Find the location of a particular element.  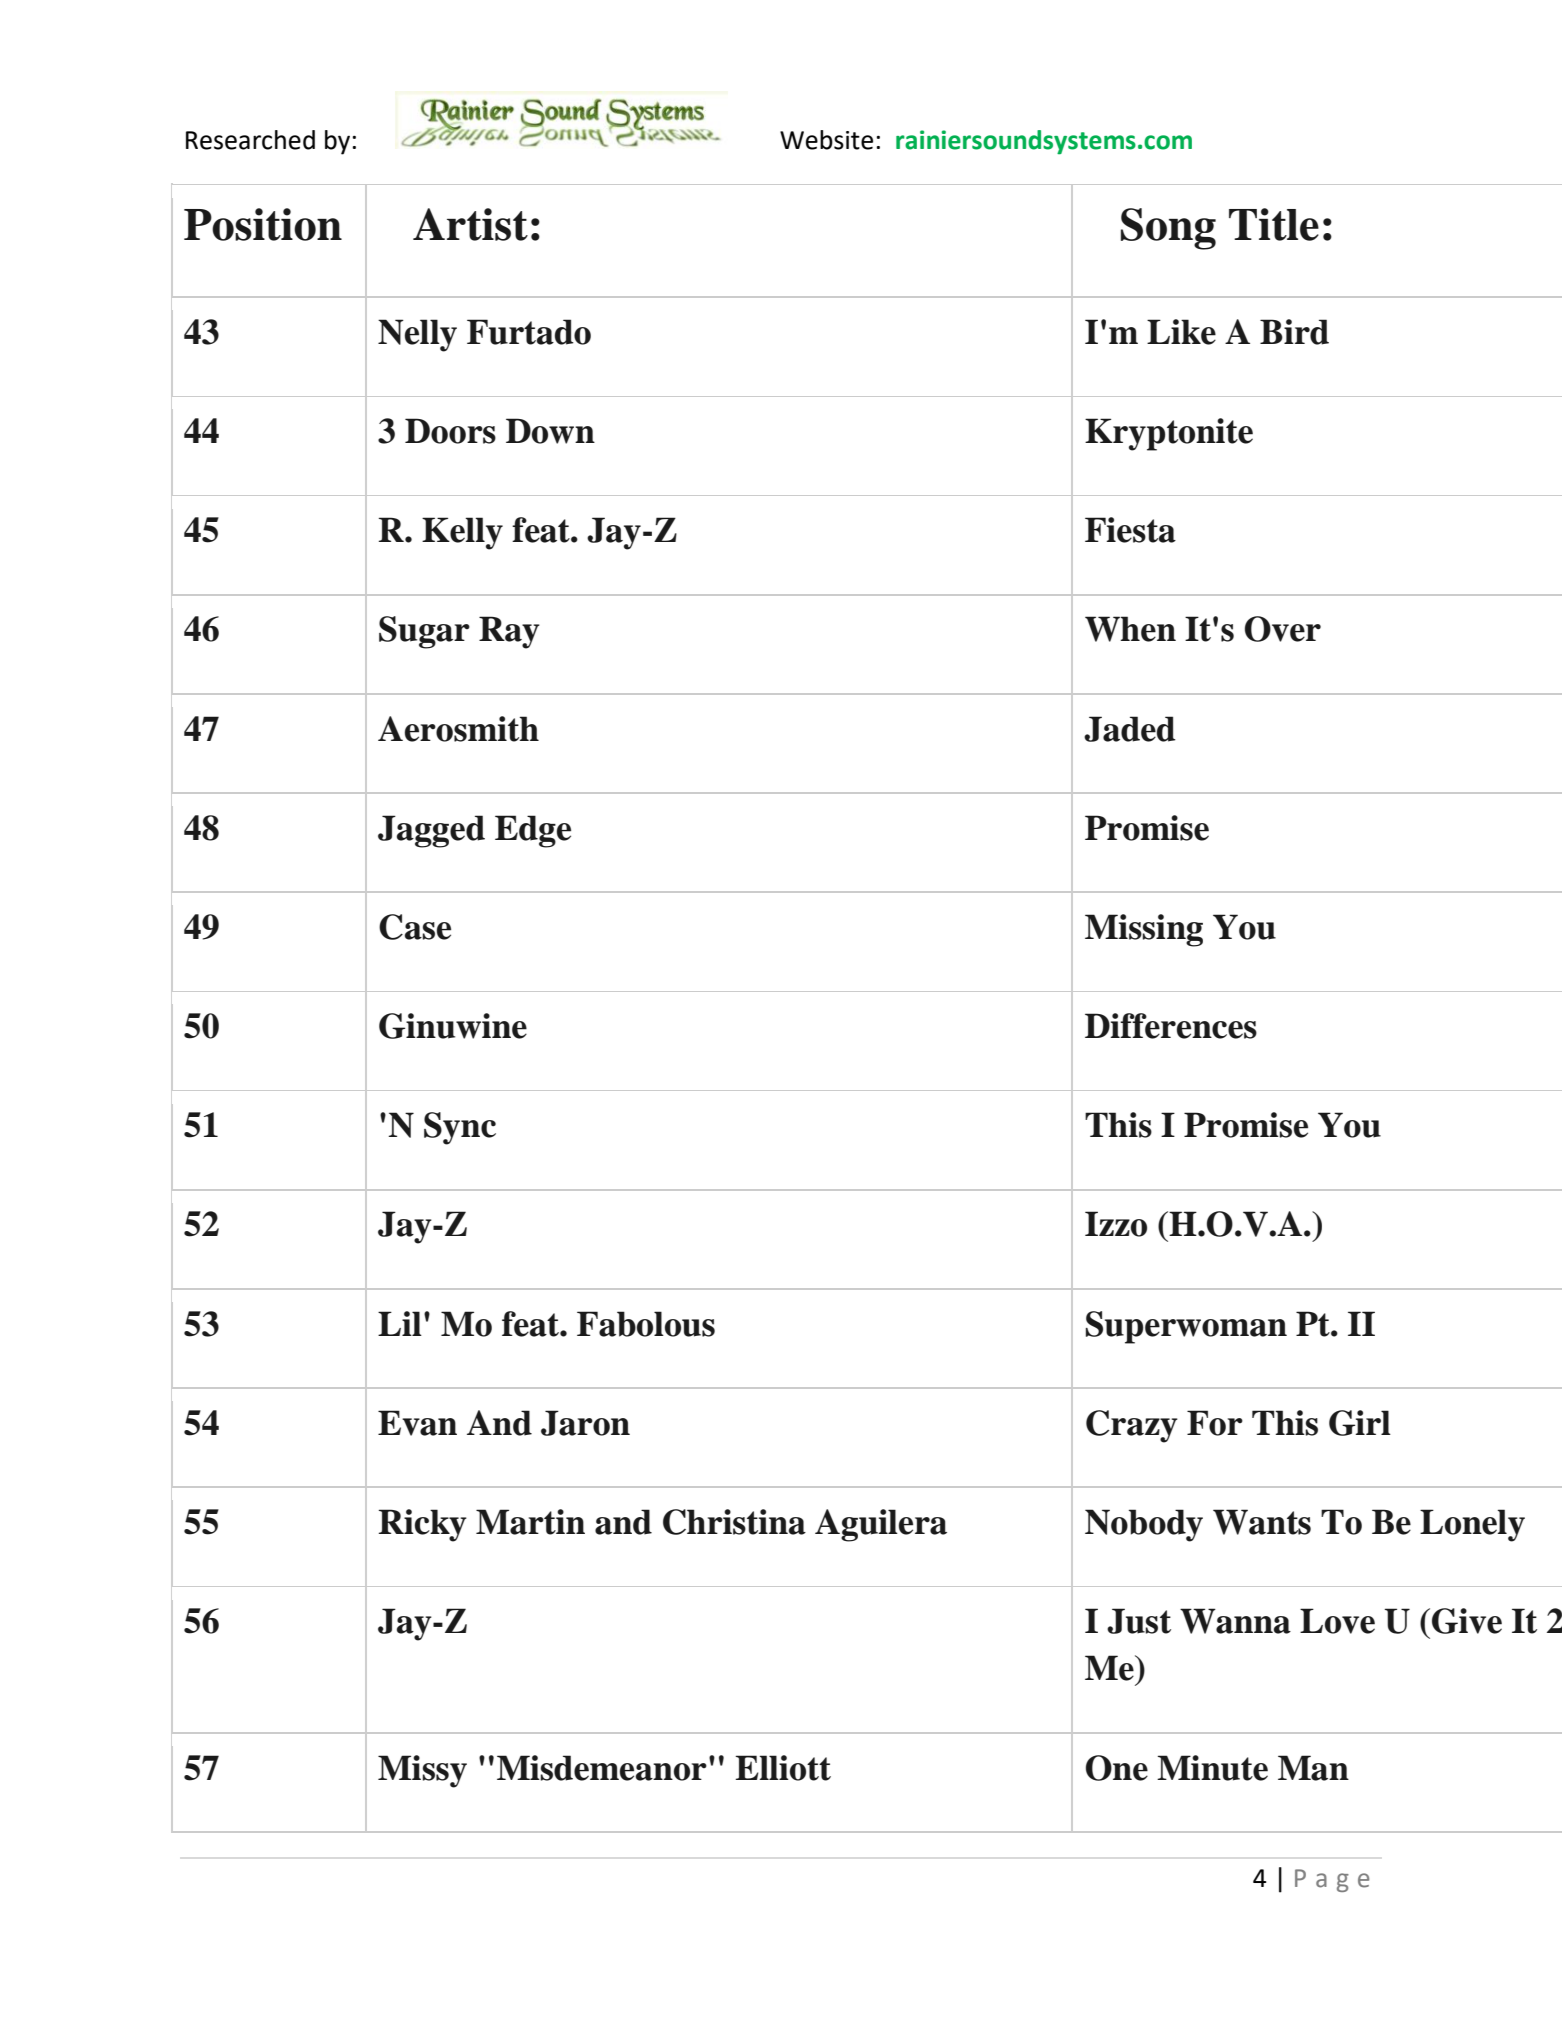

Title is located at coordinates (1274, 224).
